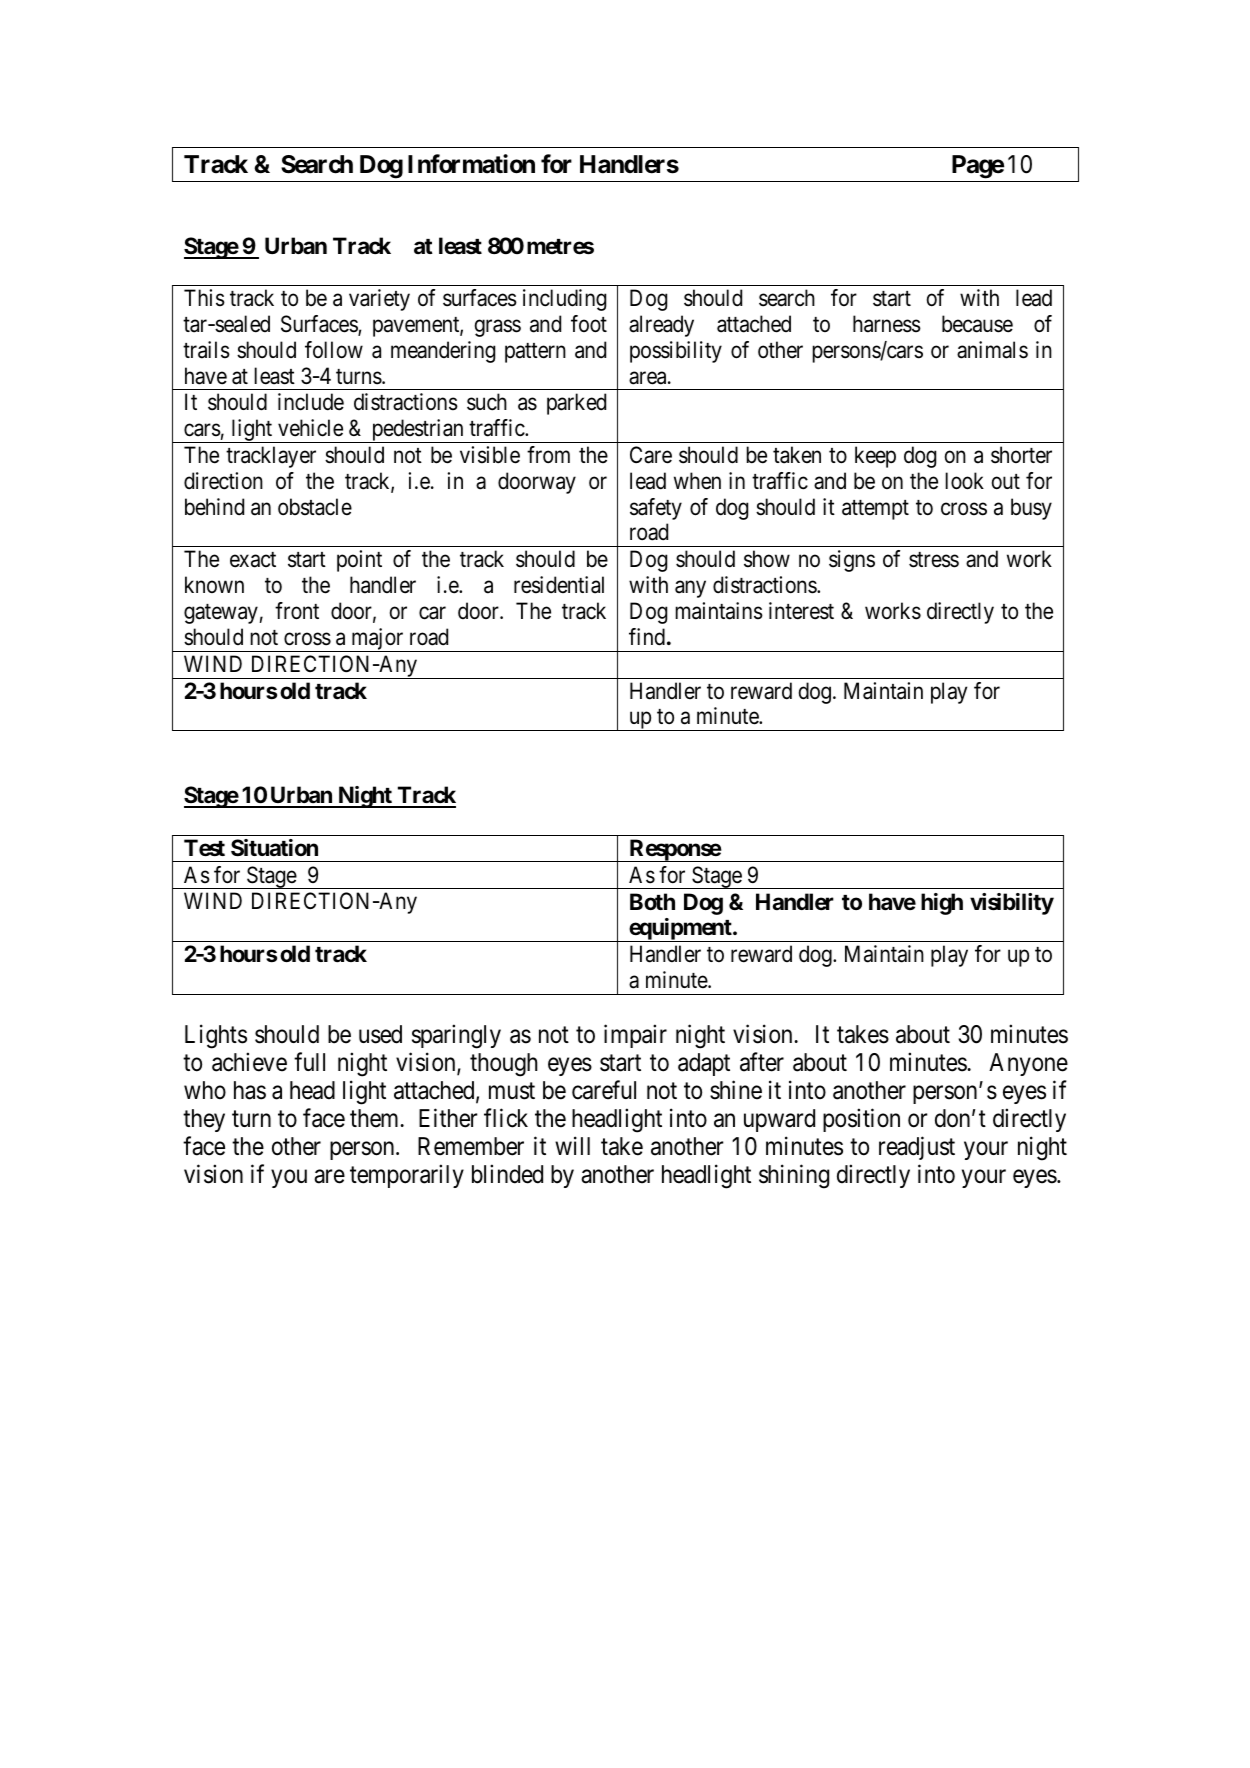 This screenshot has width=1250, height=1768. What do you see at coordinates (471, 164) in the screenshot?
I see `Information` at bounding box center [471, 164].
